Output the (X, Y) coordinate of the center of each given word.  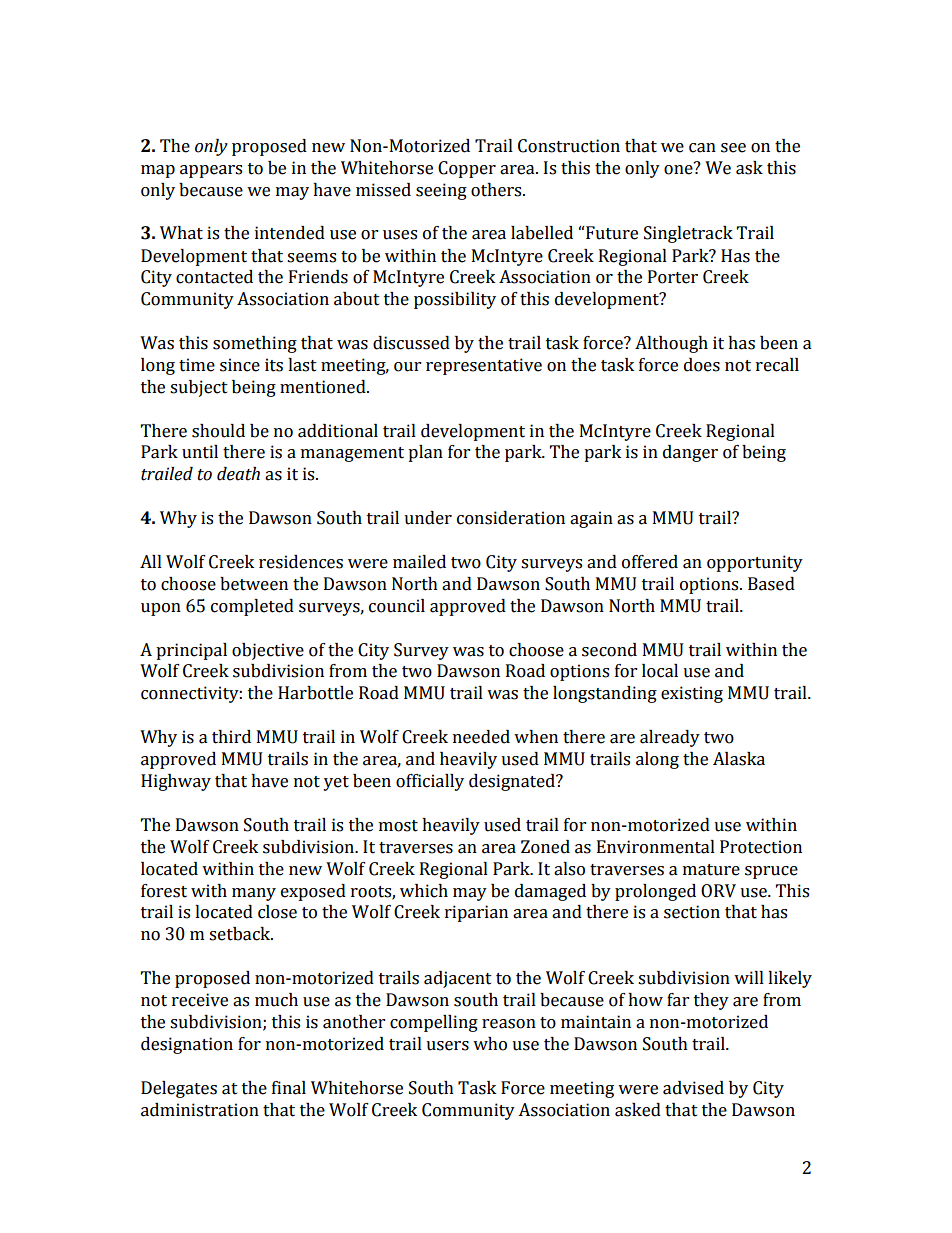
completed (252, 607)
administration (200, 1110)
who (490, 1044)
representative (484, 366)
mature (711, 870)
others (497, 190)
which (424, 891)
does (702, 365)
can (702, 148)
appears (211, 171)
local (660, 671)
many (254, 894)
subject (199, 388)
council (397, 606)
